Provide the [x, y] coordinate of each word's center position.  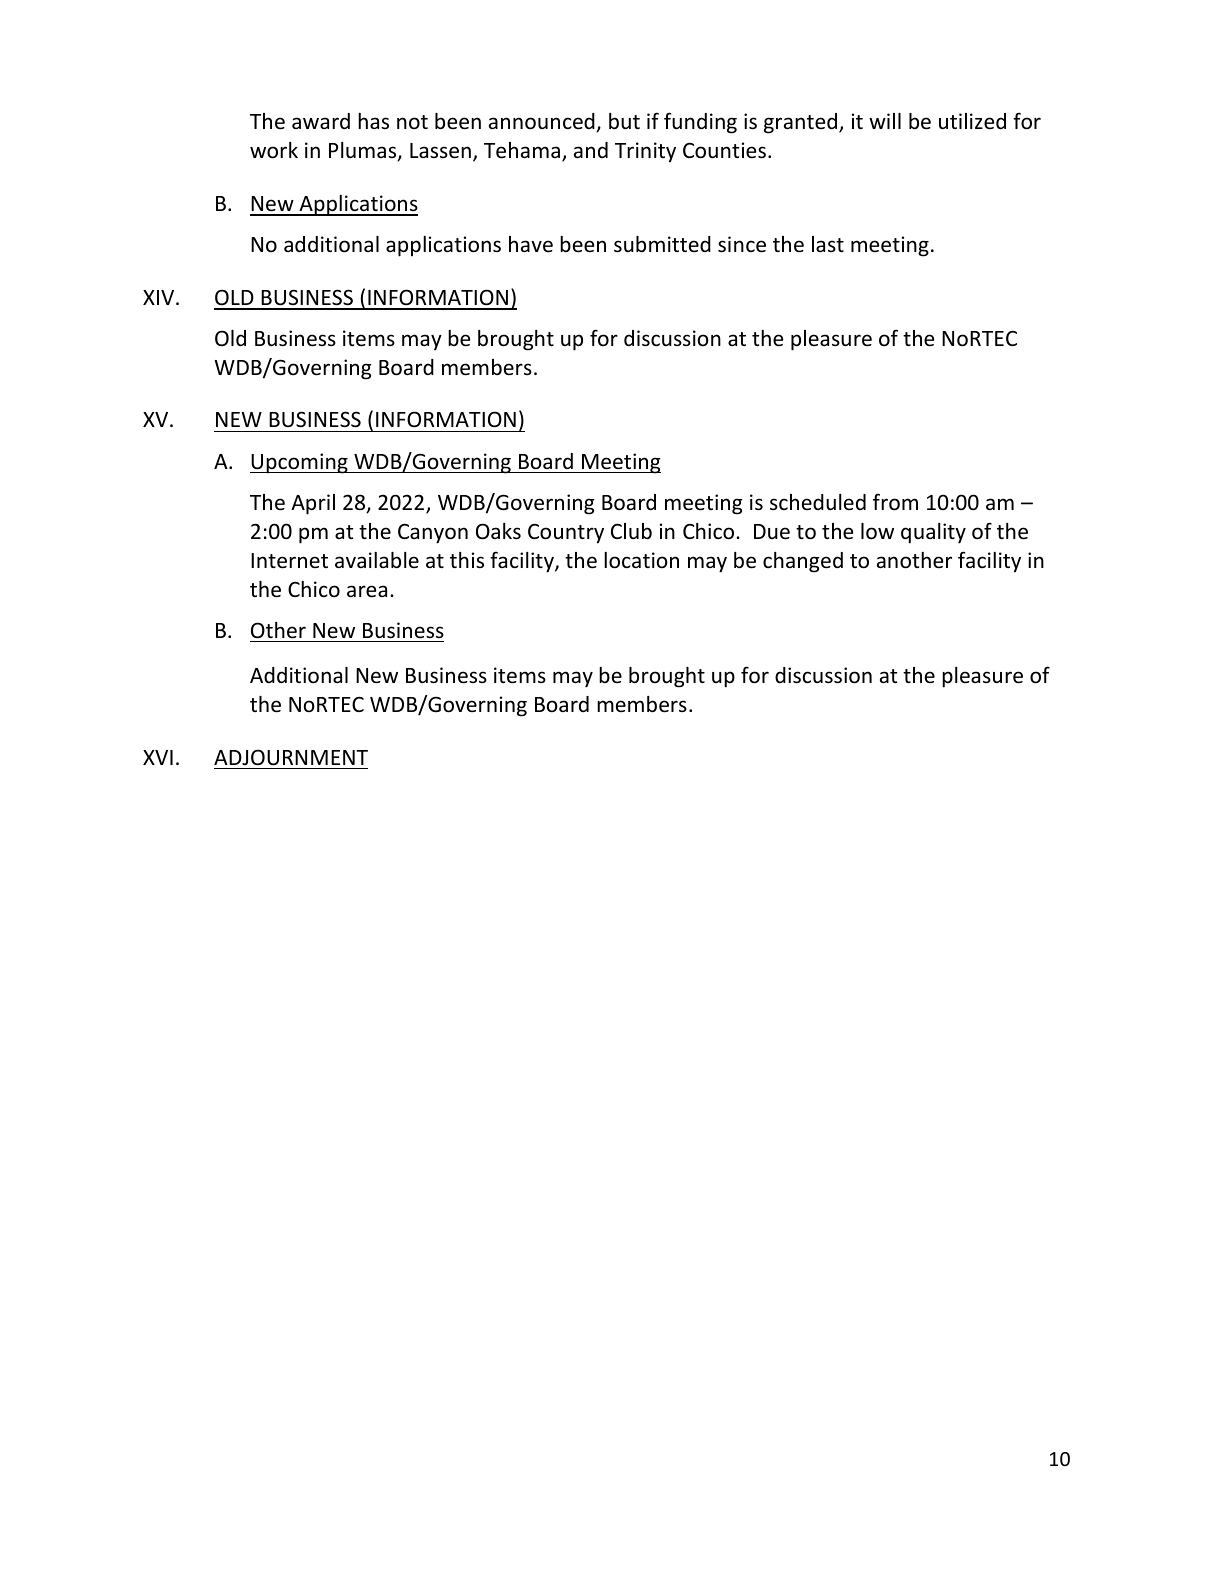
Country [566, 534]
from [895, 502]
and [591, 150]
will [885, 121]
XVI [158, 757]
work [274, 150]
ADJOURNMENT [291, 757]
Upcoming [300, 463]
